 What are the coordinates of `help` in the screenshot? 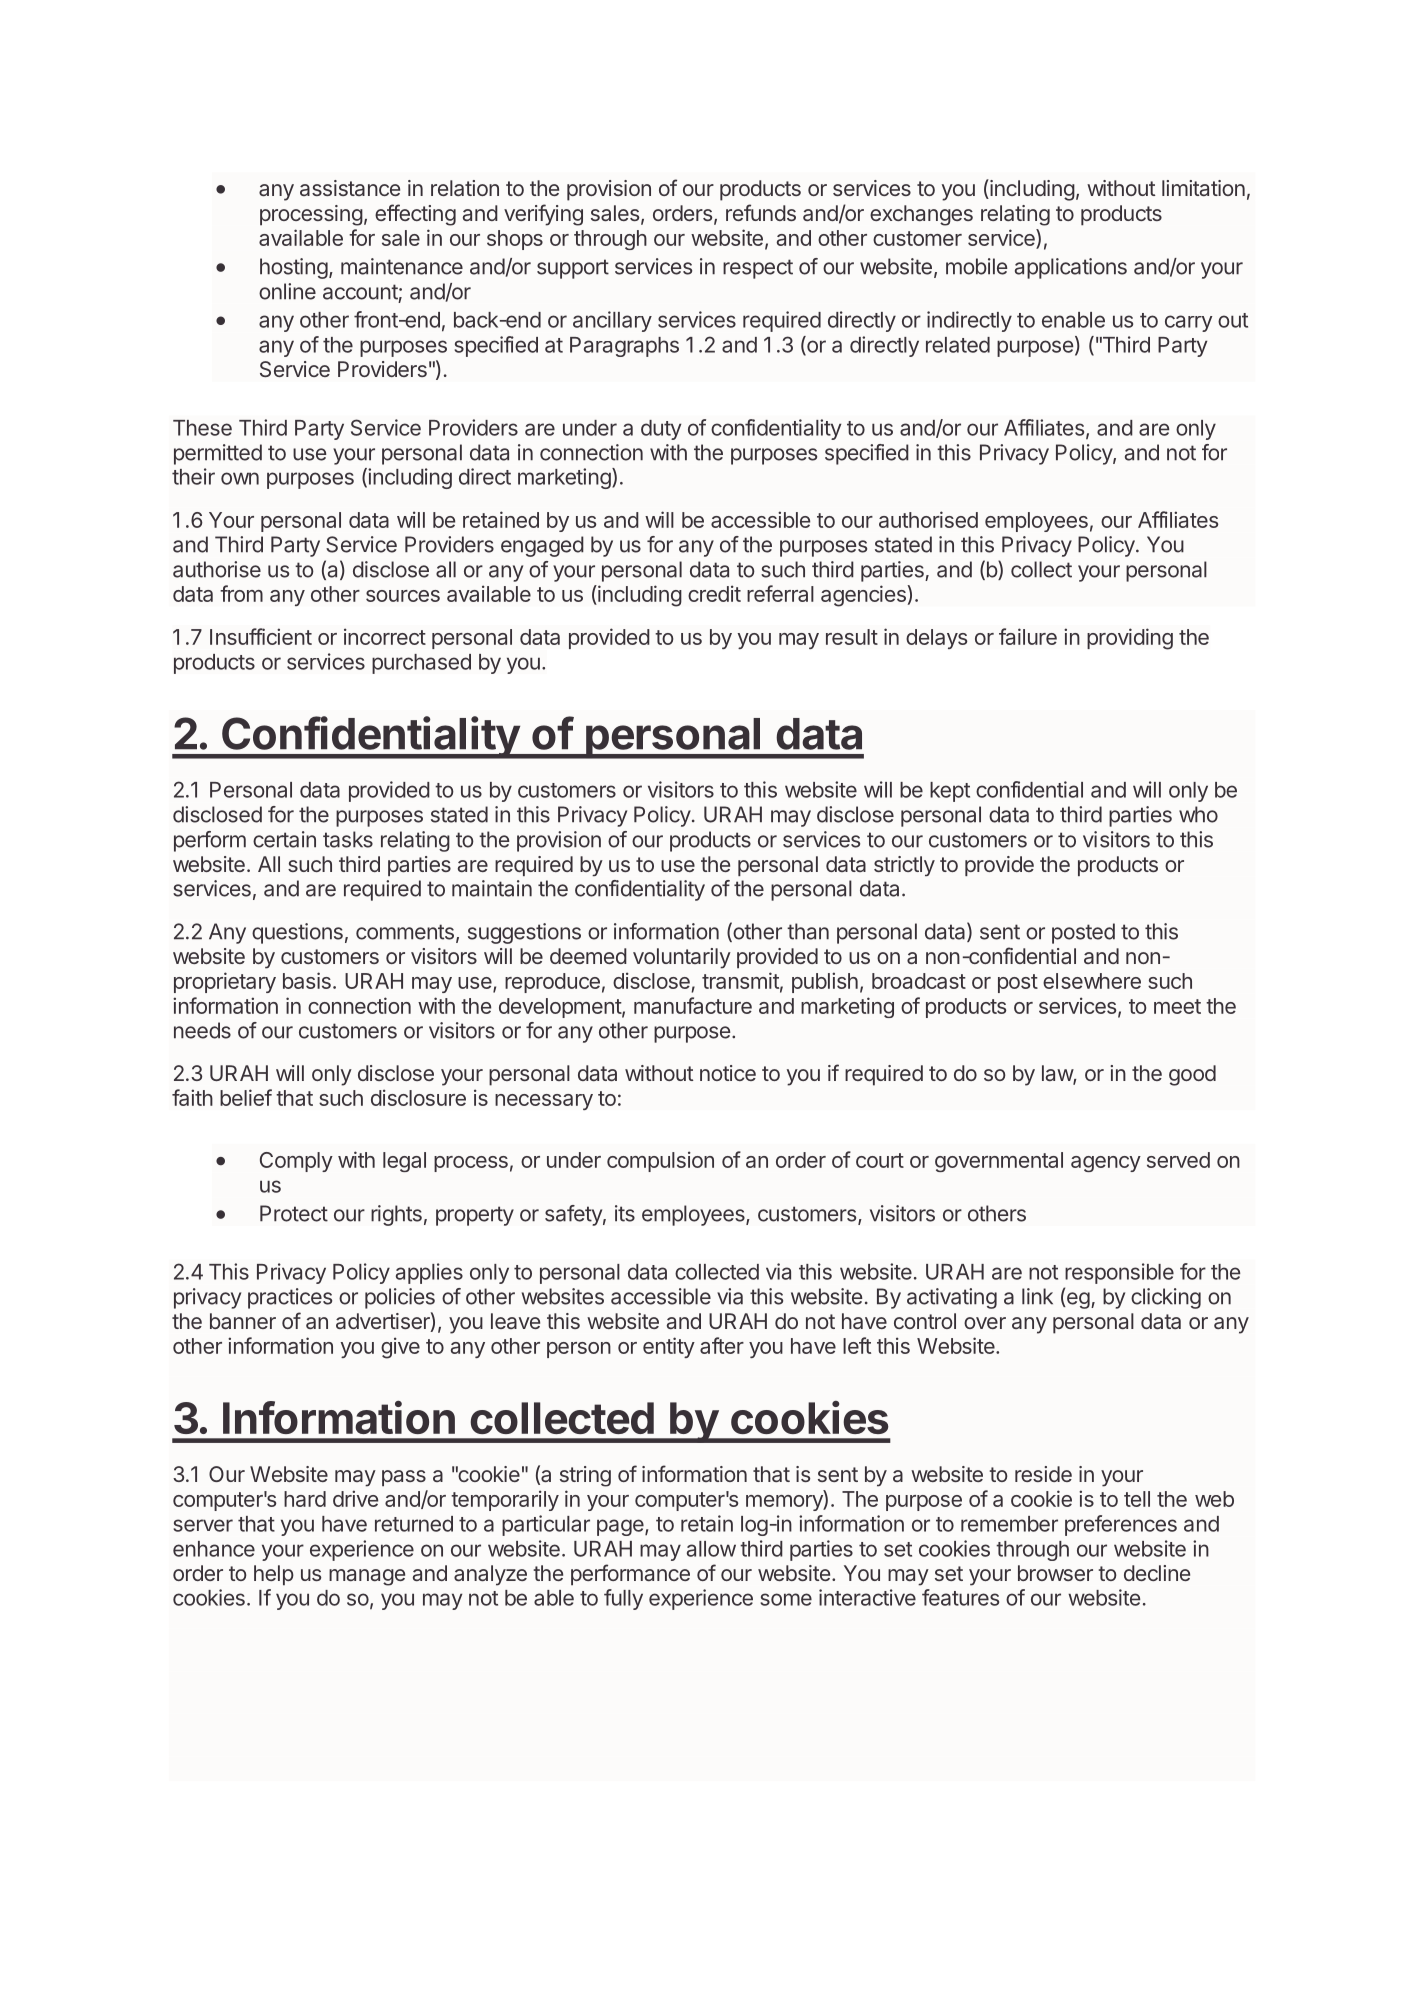 It's located at (274, 1575).
